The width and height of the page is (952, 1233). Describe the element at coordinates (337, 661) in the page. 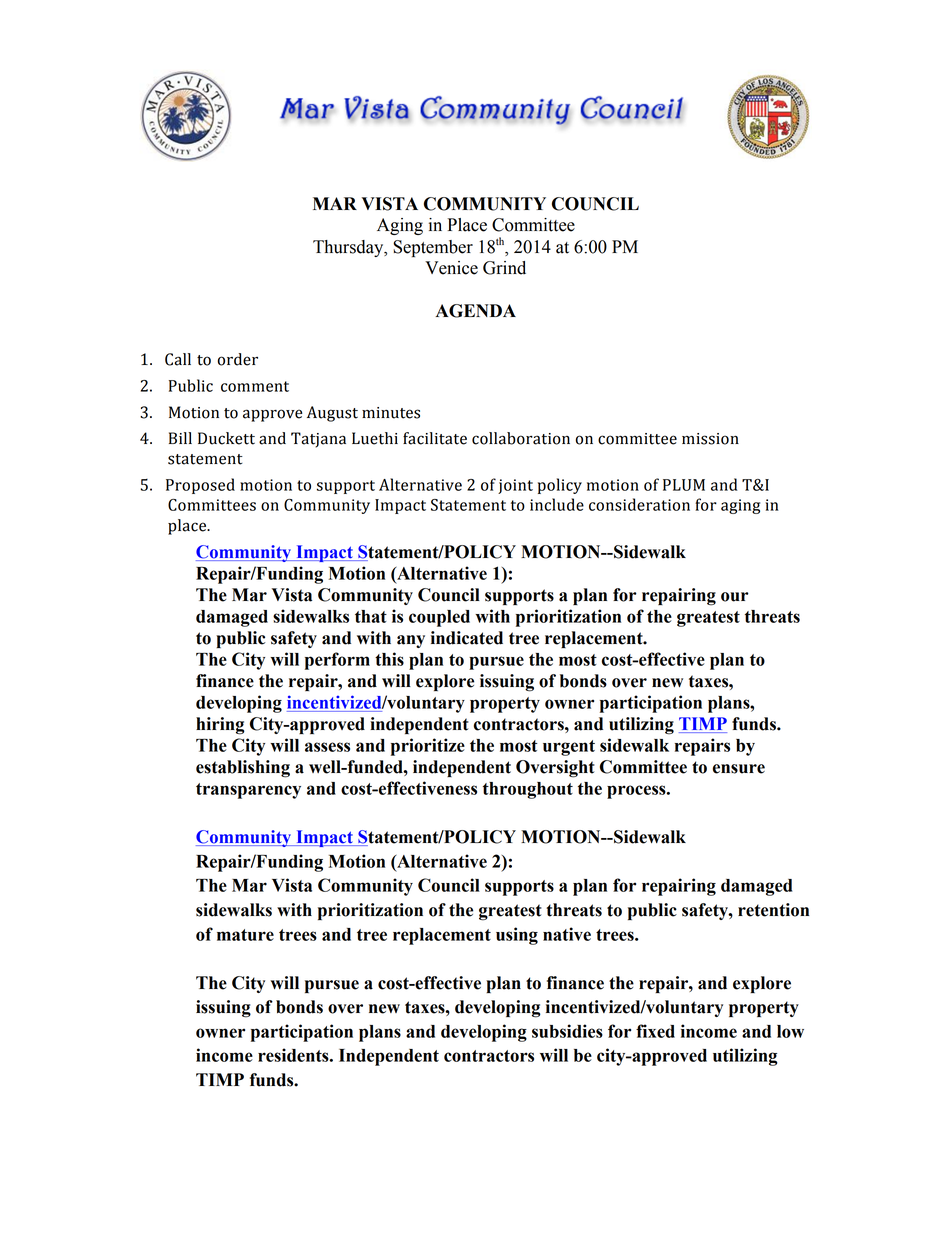

I see `perform` at that location.
